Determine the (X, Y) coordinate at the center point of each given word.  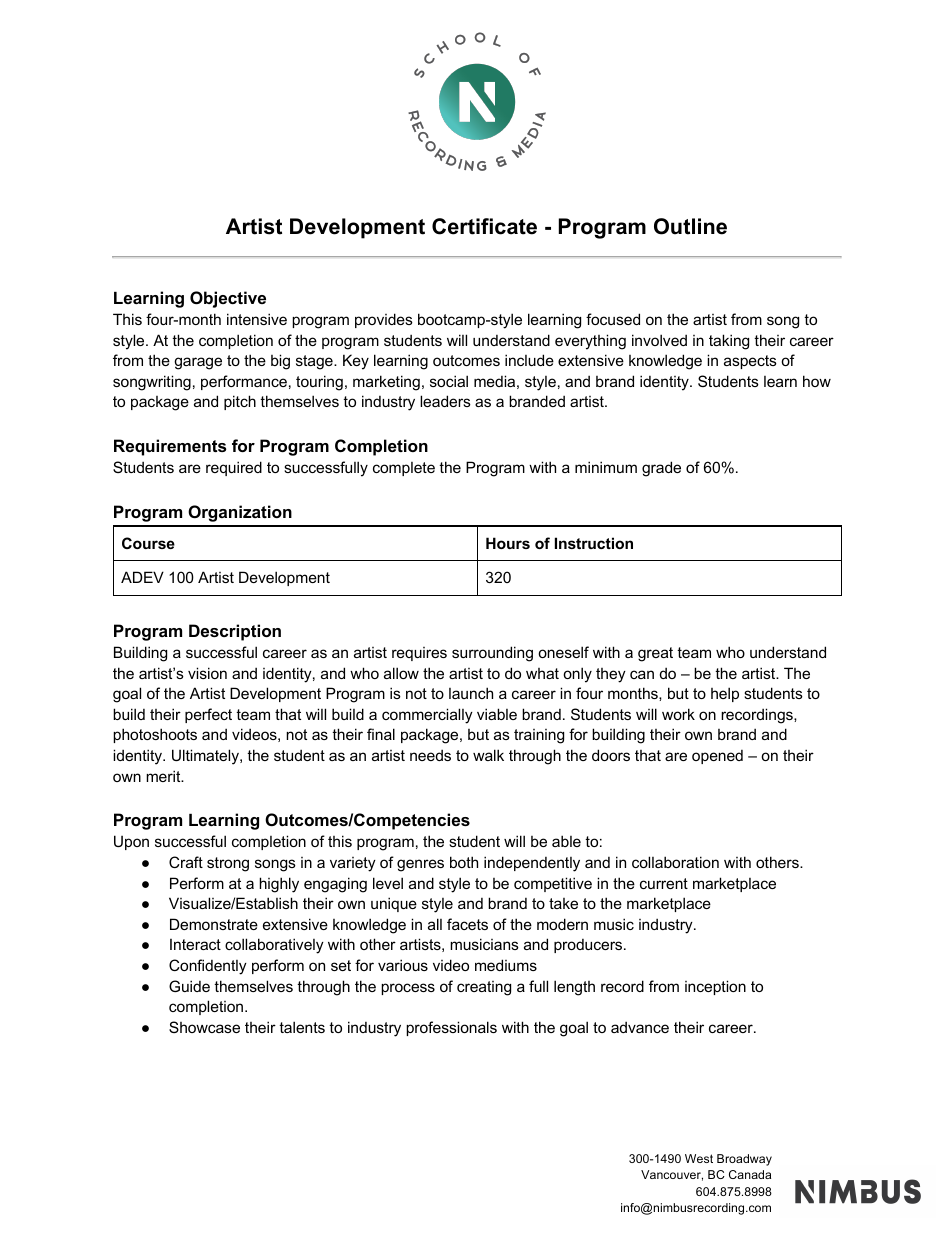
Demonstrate (214, 924)
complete (404, 469)
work (678, 714)
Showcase (204, 1027)
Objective (228, 299)
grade (661, 469)
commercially (427, 716)
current (664, 883)
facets (467, 924)
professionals (451, 1028)
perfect (208, 715)
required (234, 468)
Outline (690, 226)
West (699, 1158)
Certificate (484, 226)
